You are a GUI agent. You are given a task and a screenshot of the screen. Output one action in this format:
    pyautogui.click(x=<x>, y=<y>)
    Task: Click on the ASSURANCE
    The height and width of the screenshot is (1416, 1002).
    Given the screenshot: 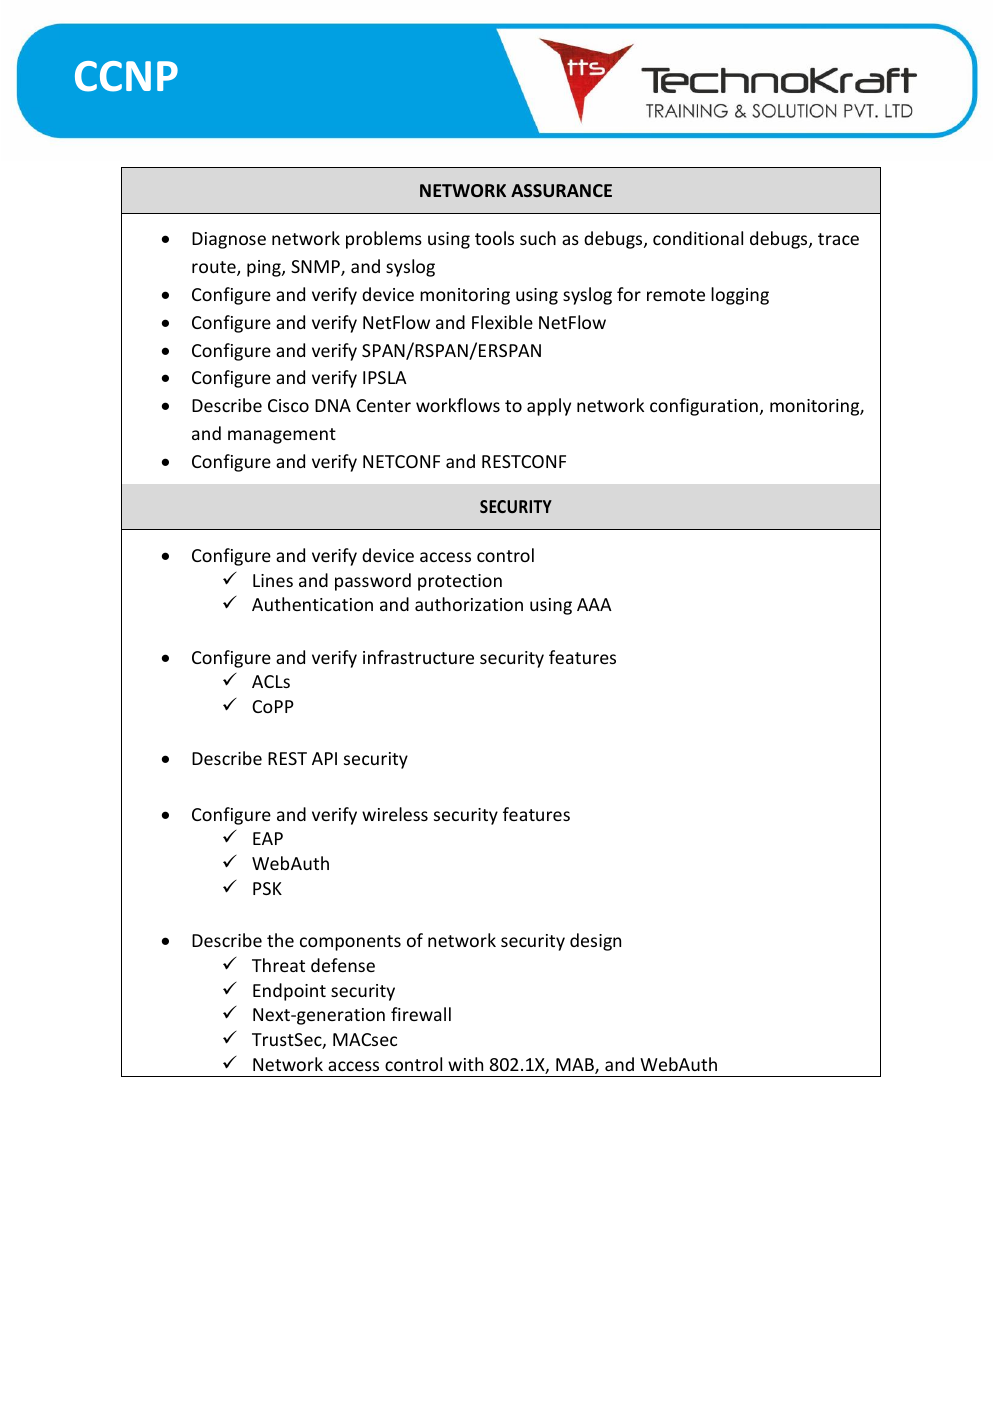 What is the action you would take?
    pyautogui.click(x=561, y=190)
